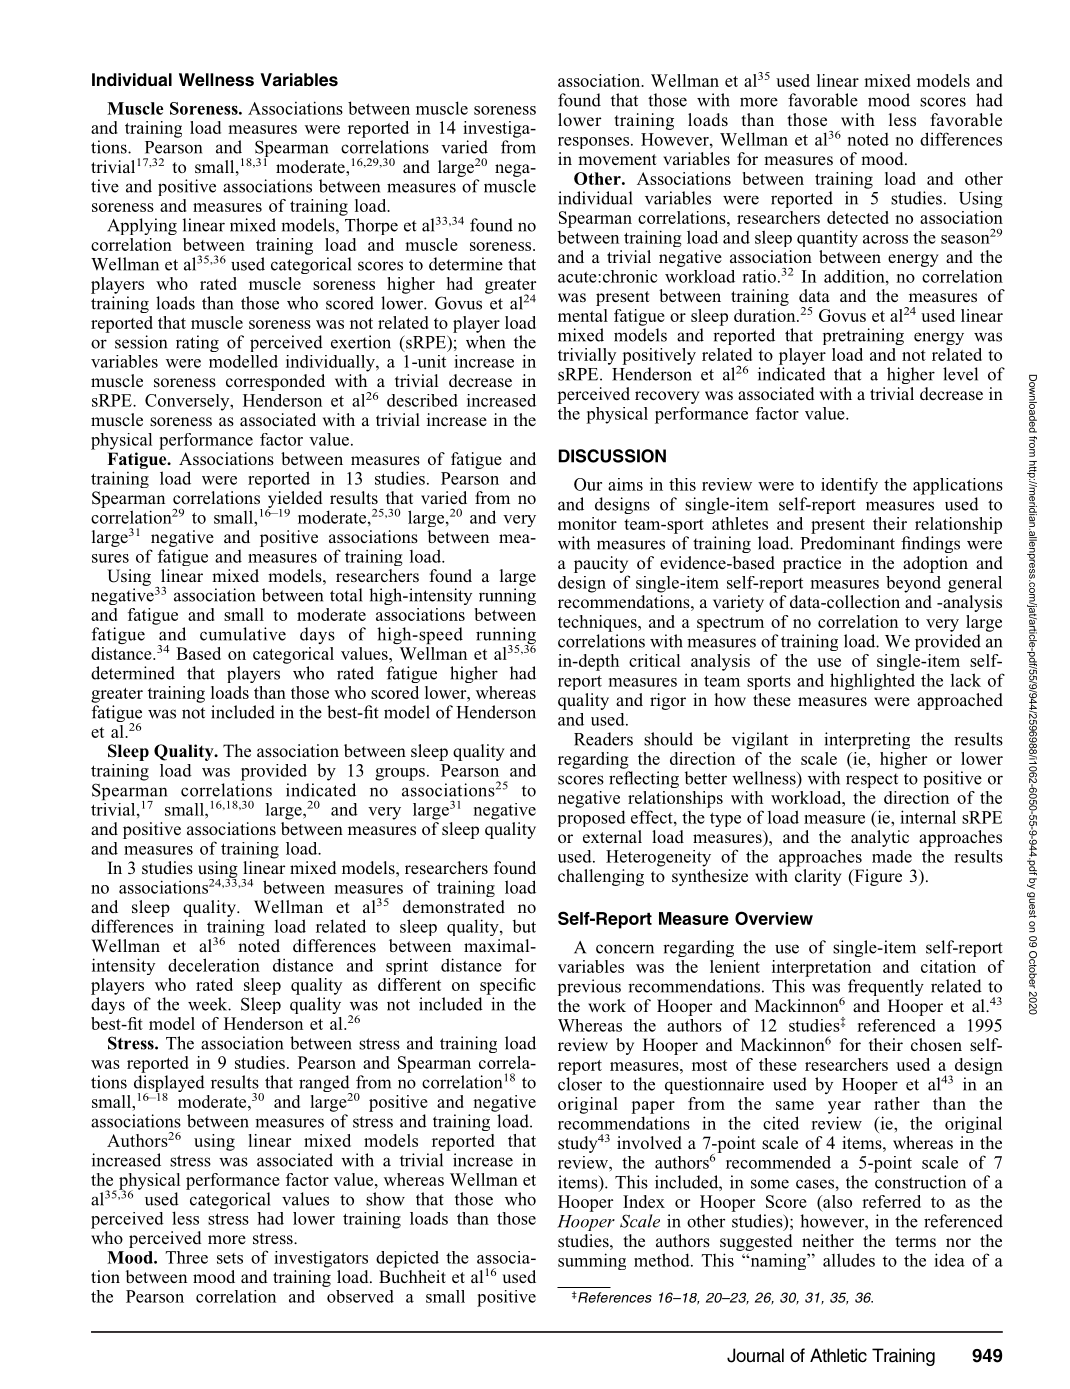 This screenshot has height=1389, width=1070. What do you see at coordinates (595, 143) in the screenshot?
I see `responses` at bounding box center [595, 143].
